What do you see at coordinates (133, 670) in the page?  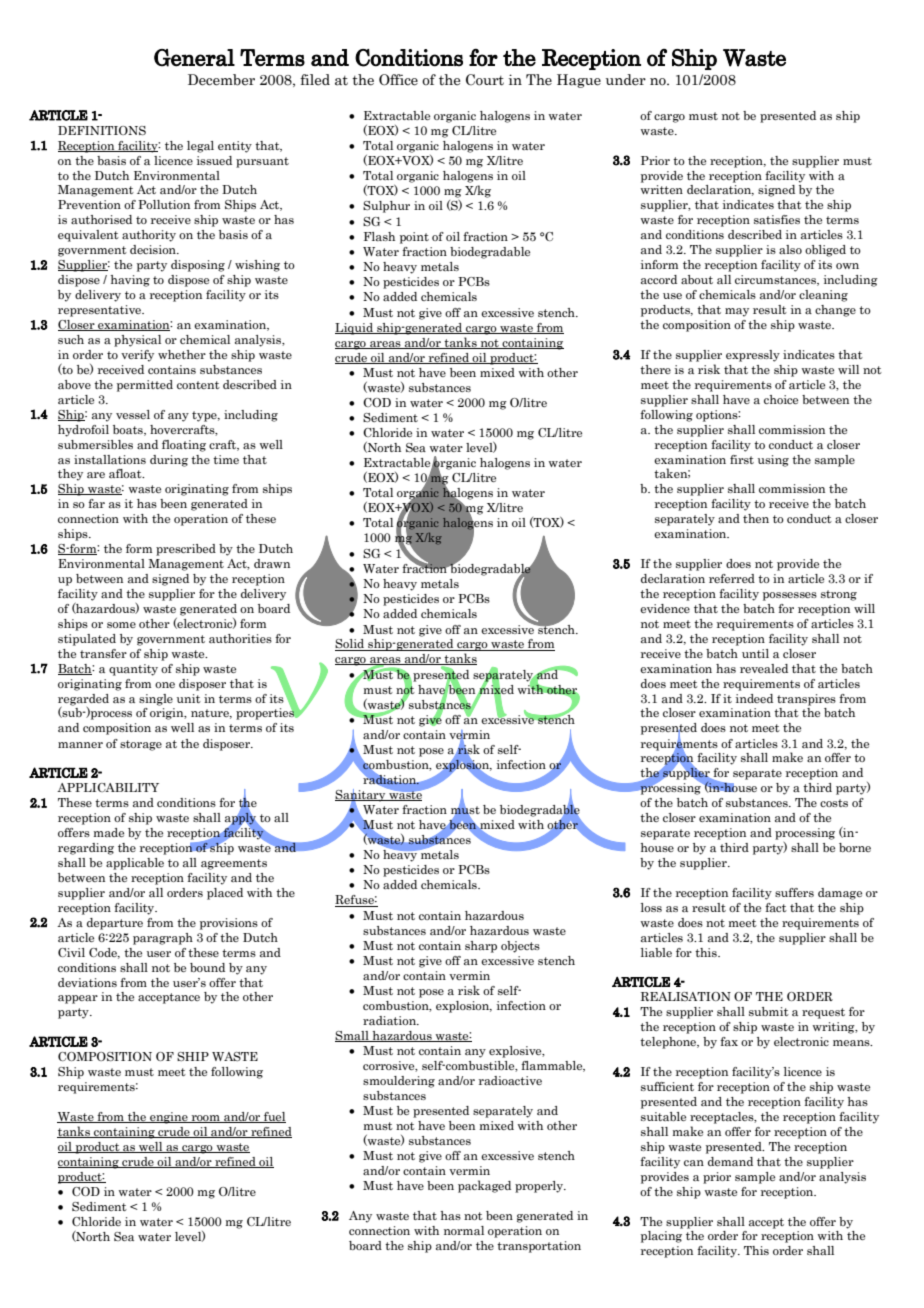 I see `quantity` at bounding box center [133, 670].
